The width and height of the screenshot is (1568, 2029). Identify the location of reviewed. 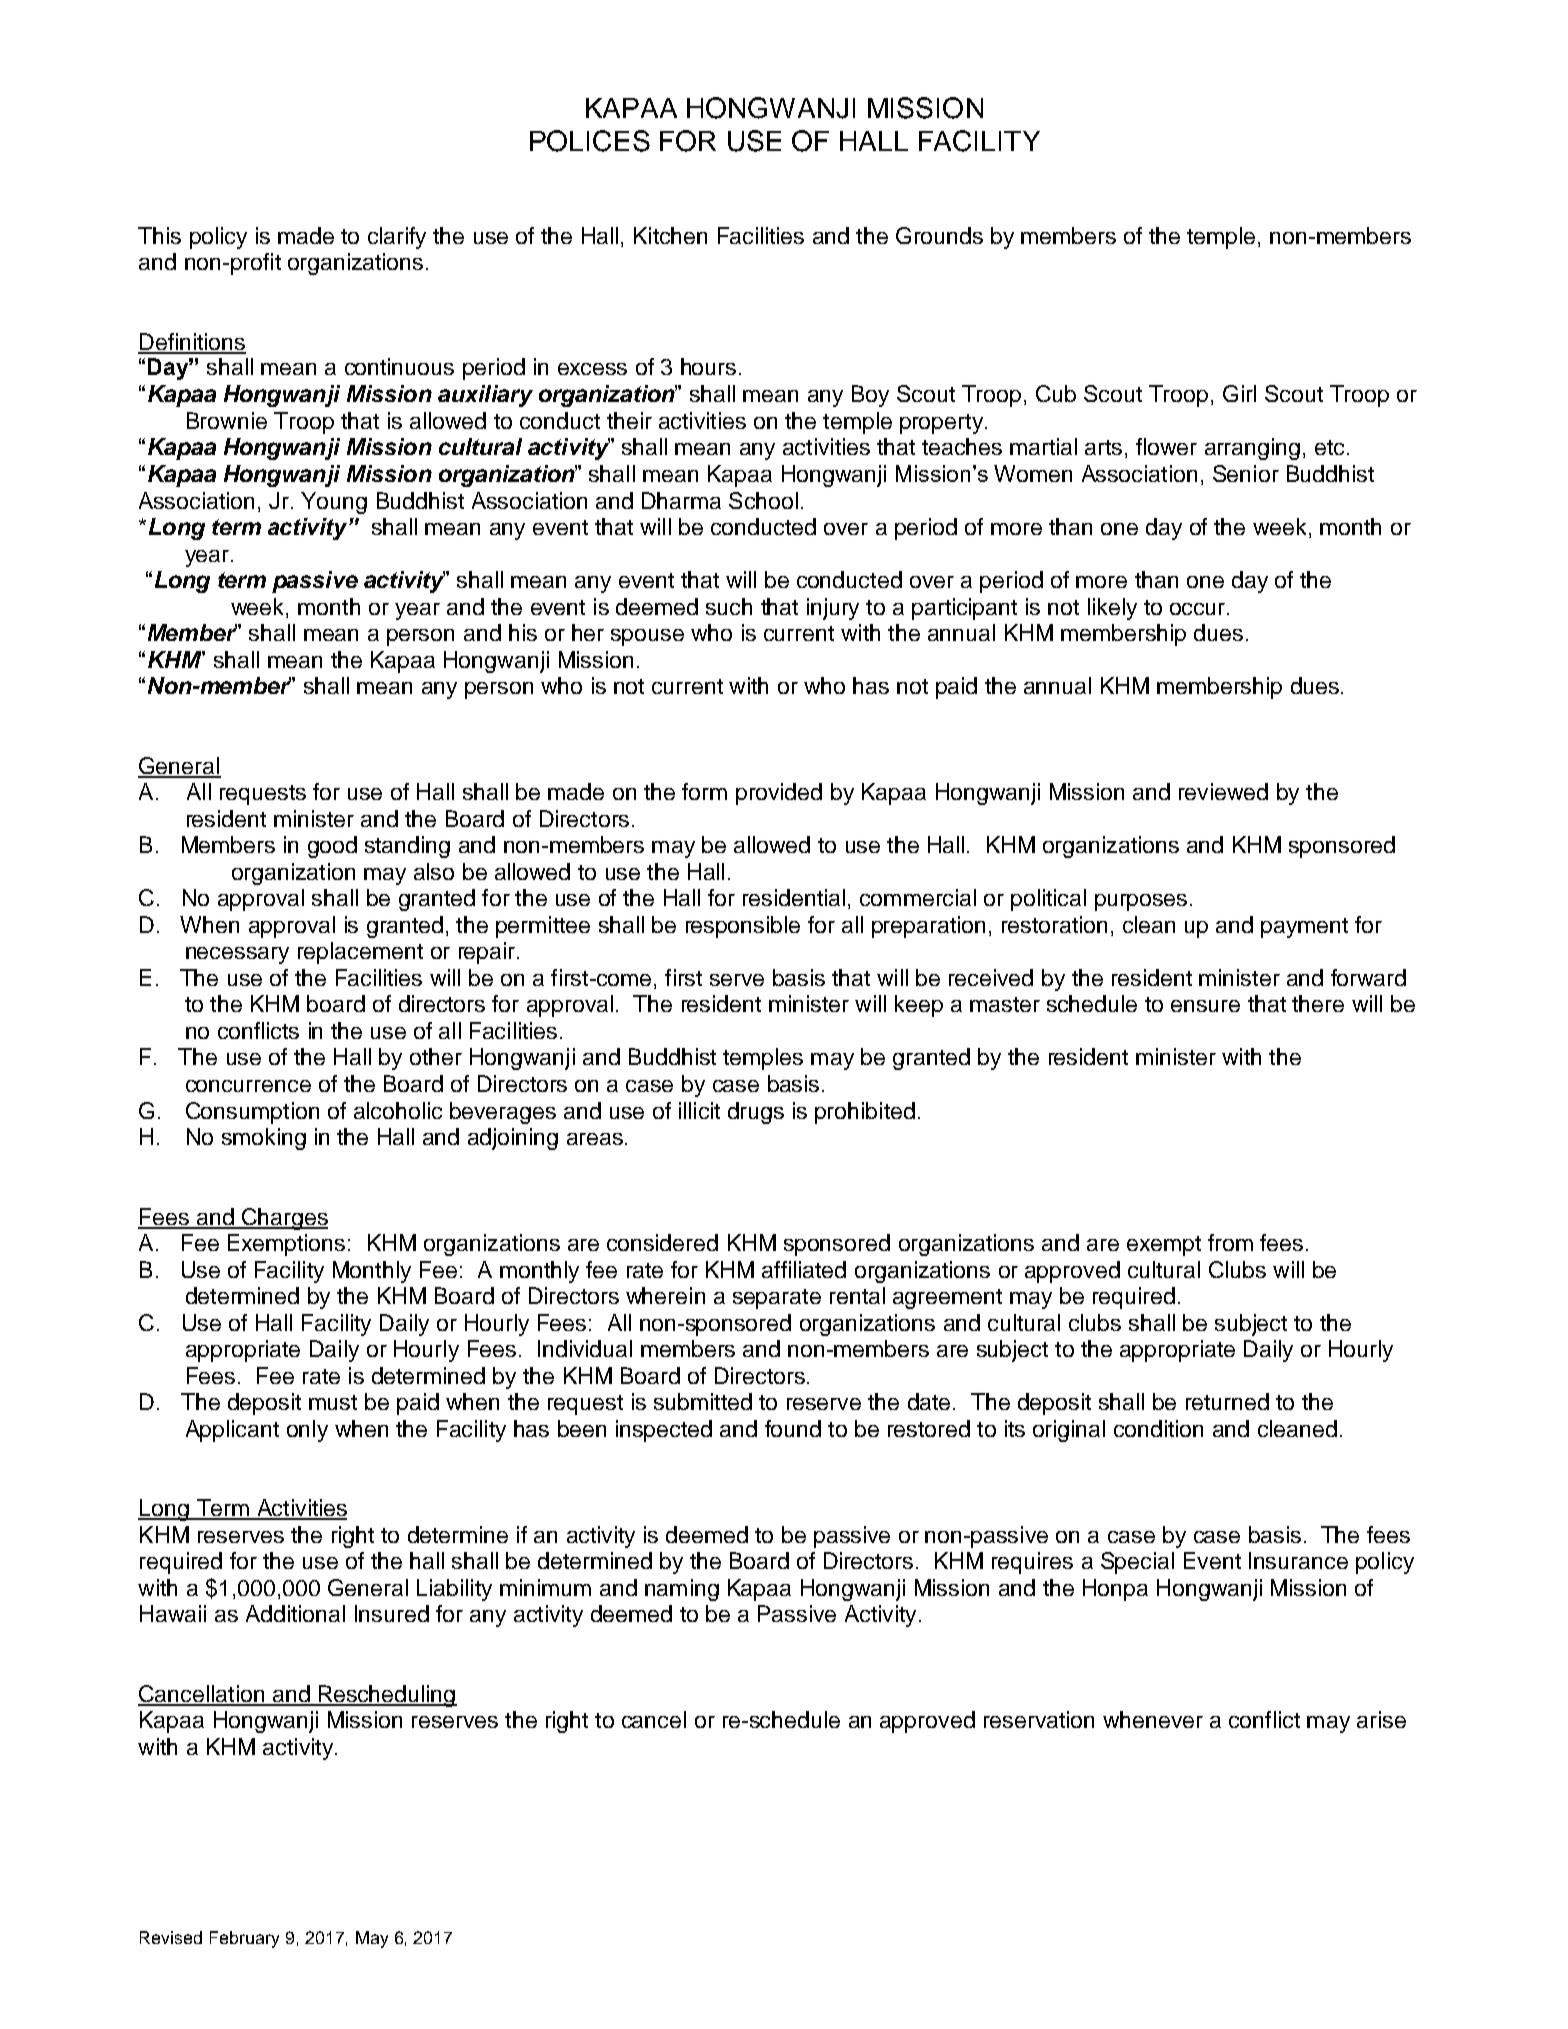
(1223, 791).
